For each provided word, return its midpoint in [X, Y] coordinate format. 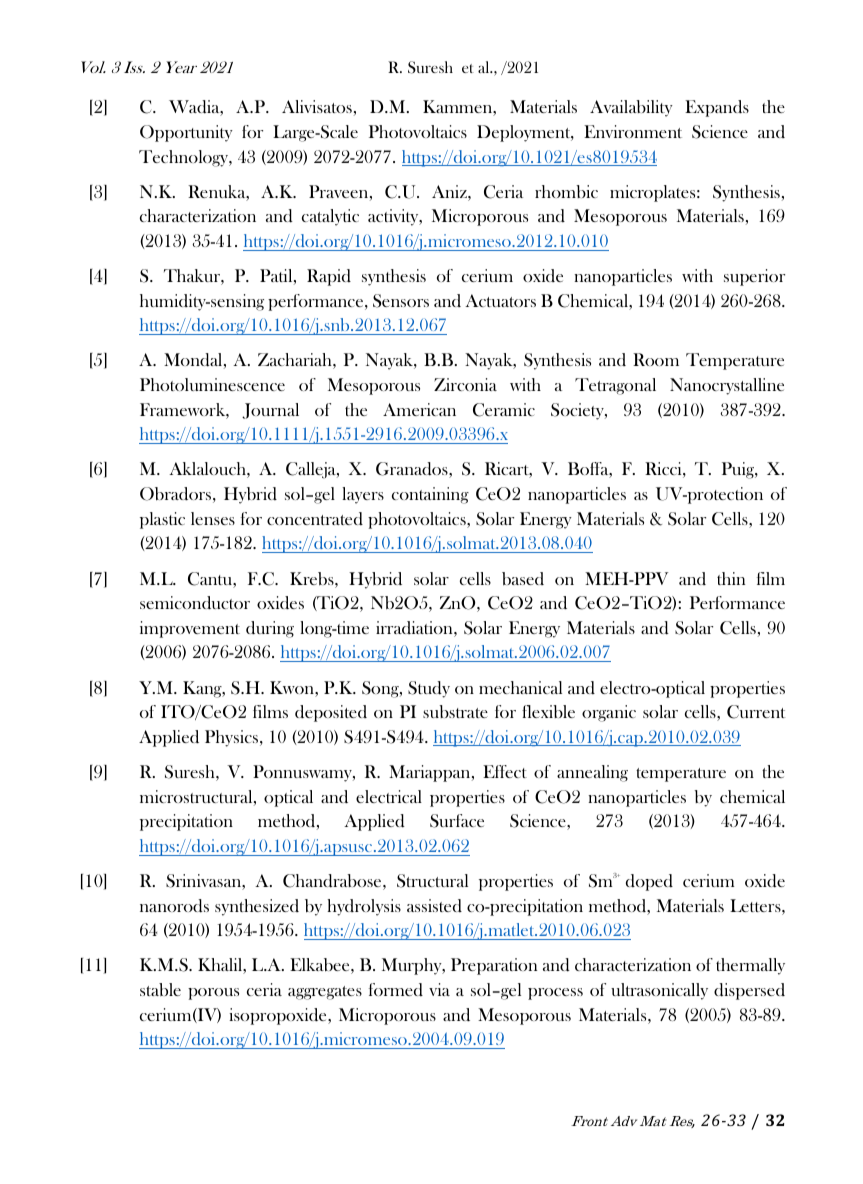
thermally [750, 966]
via [439, 989]
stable [160, 989]
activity [394, 217]
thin [731, 578]
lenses [213, 518]
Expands [717, 108]
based [523, 579]
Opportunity [186, 133]
